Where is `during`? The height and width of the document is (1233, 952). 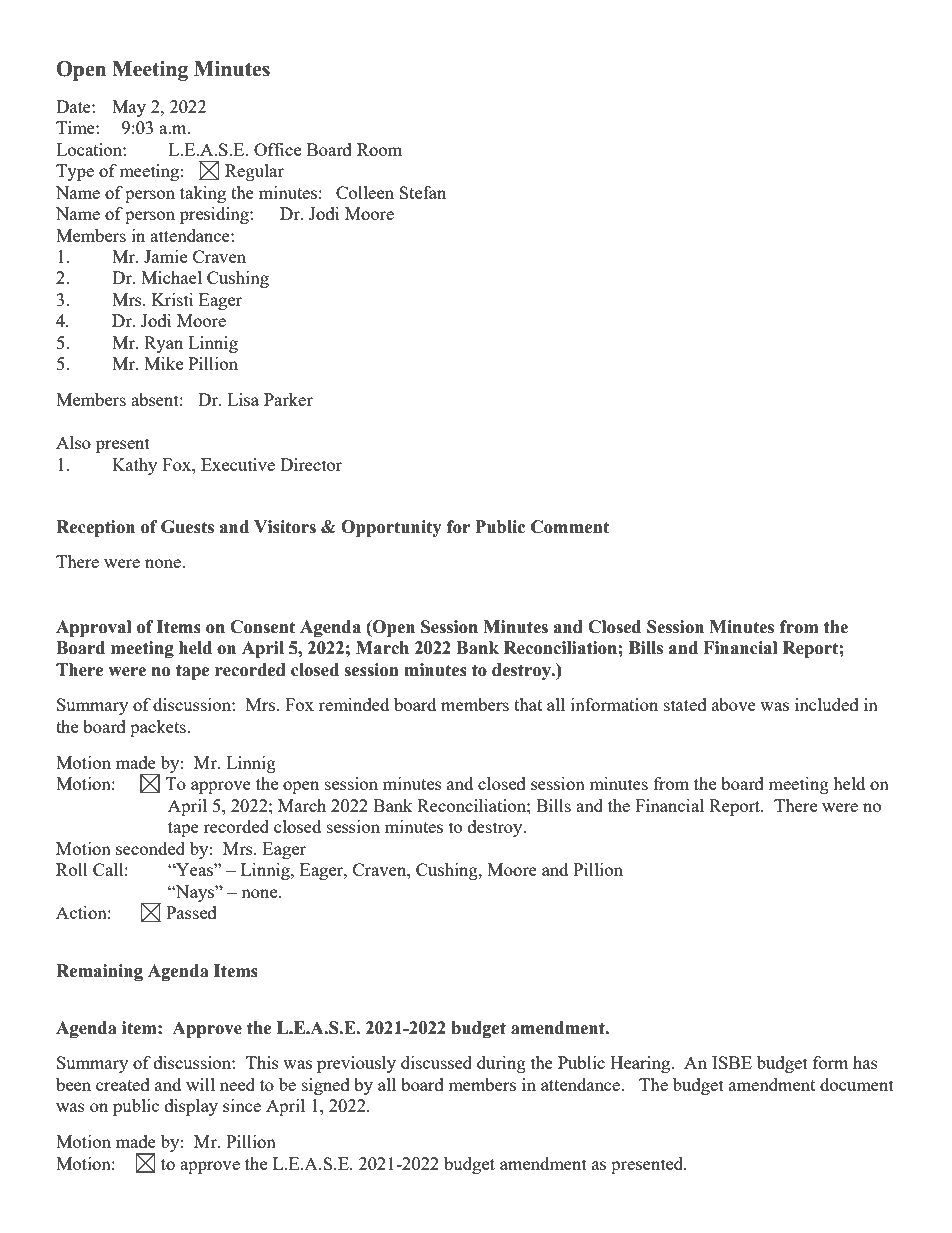 during is located at coordinates (501, 1064).
